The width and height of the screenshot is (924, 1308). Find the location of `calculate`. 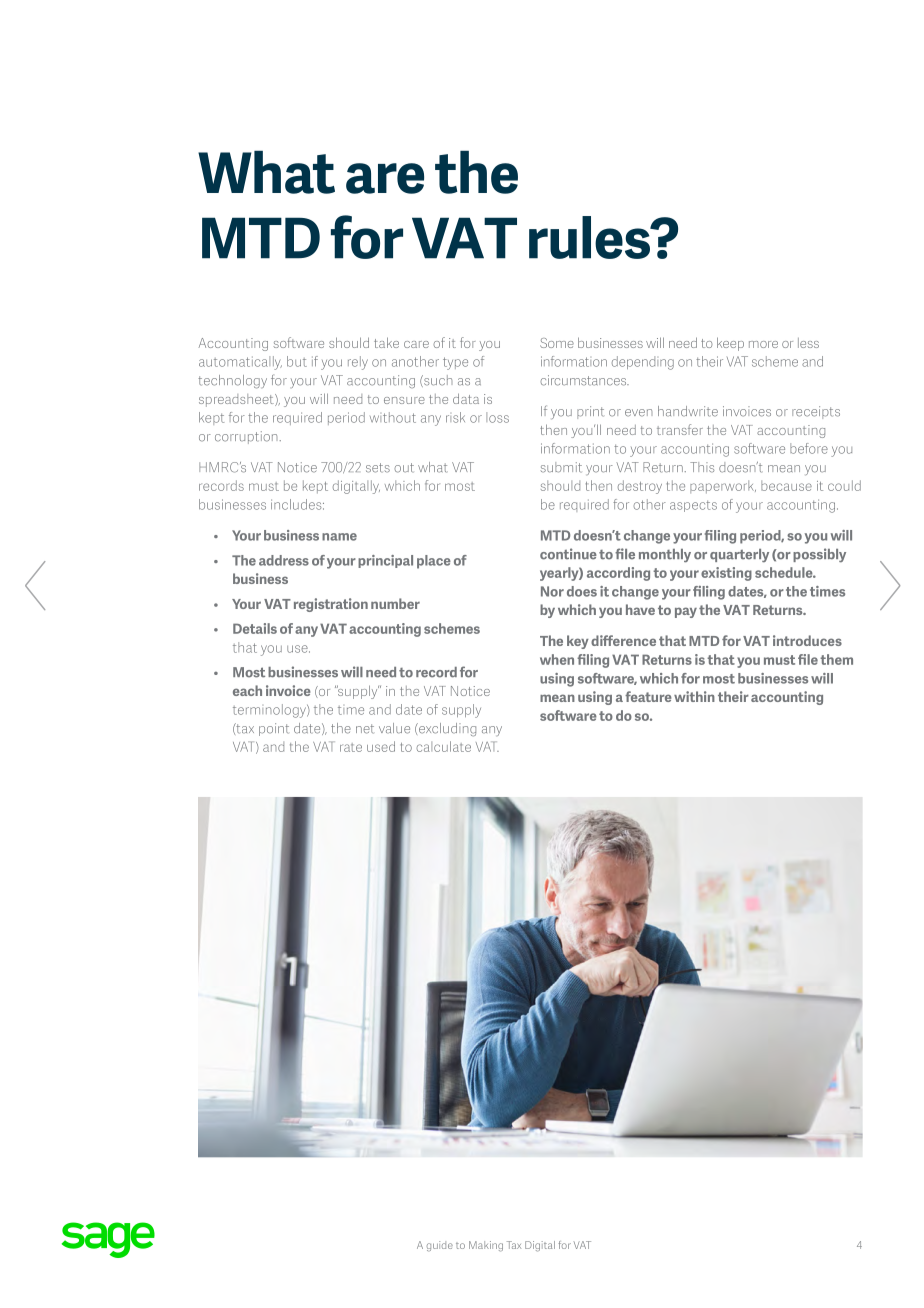

calculate is located at coordinates (443, 746).
